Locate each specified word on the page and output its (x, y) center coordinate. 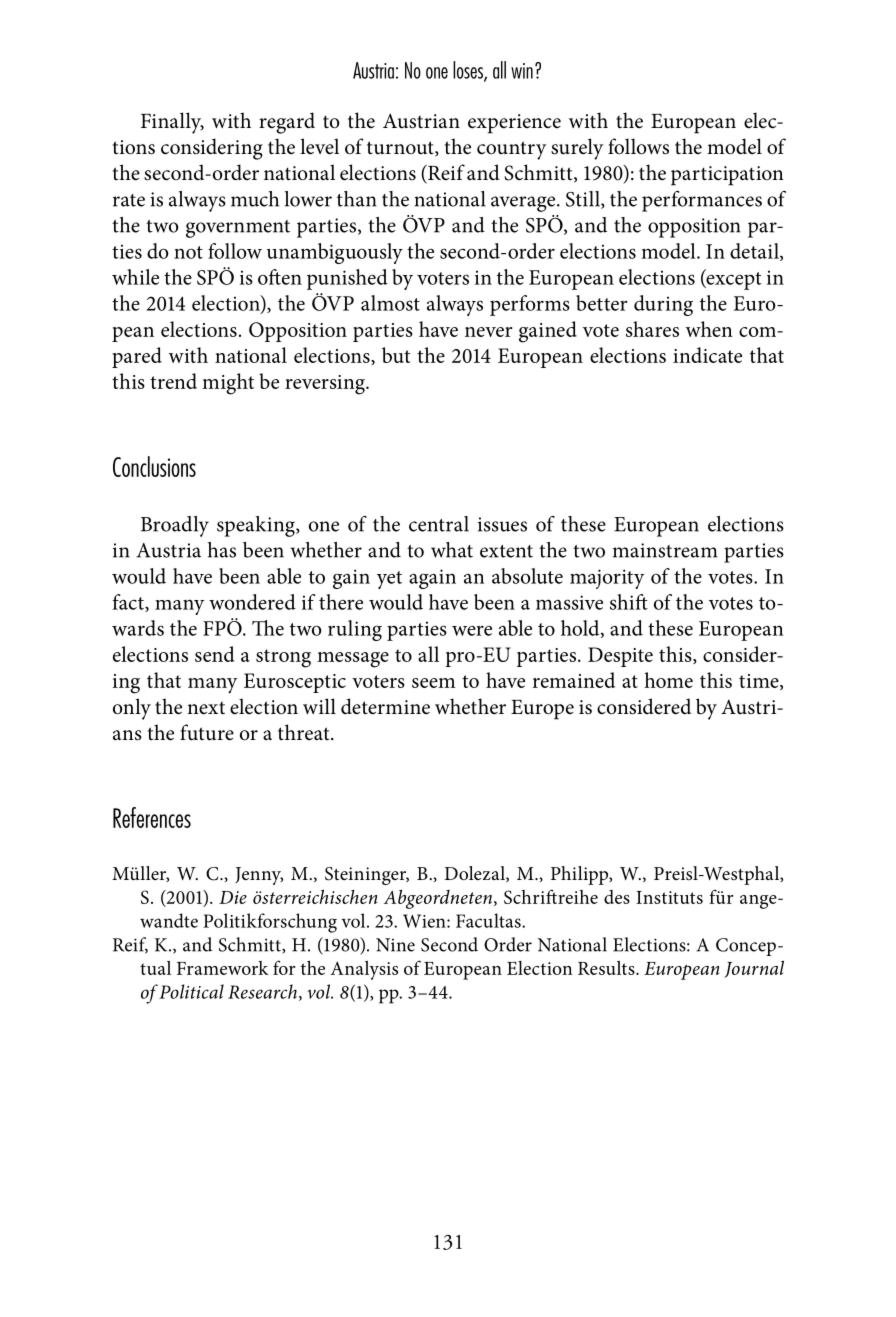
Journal (754, 969)
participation (727, 176)
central (439, 524)
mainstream (665, 550)
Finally (172, 123)
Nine (395, 945)
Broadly (175, 526)
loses (469, 71)
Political (191, 991)
